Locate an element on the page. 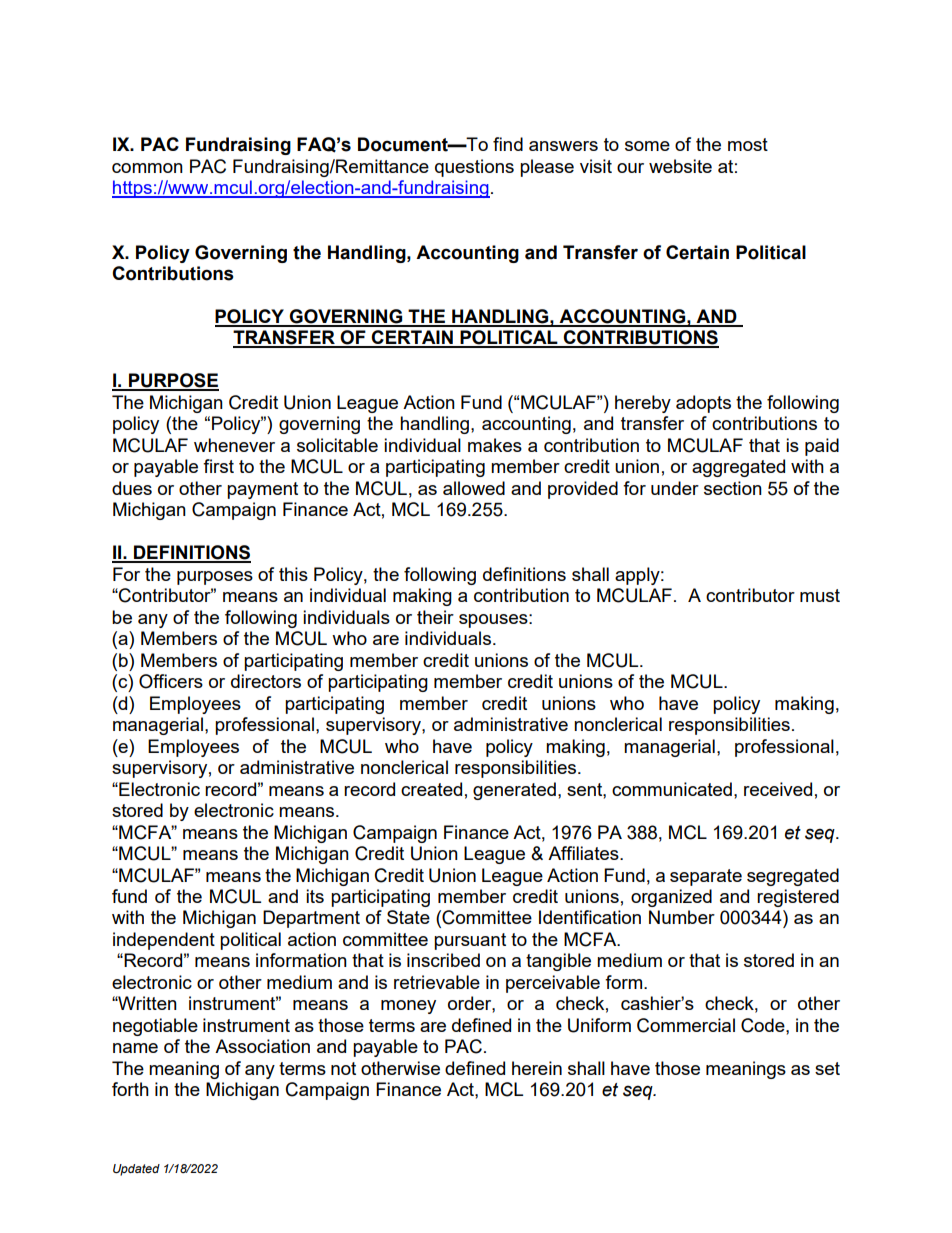  most is located at coordinates (748, 144).
